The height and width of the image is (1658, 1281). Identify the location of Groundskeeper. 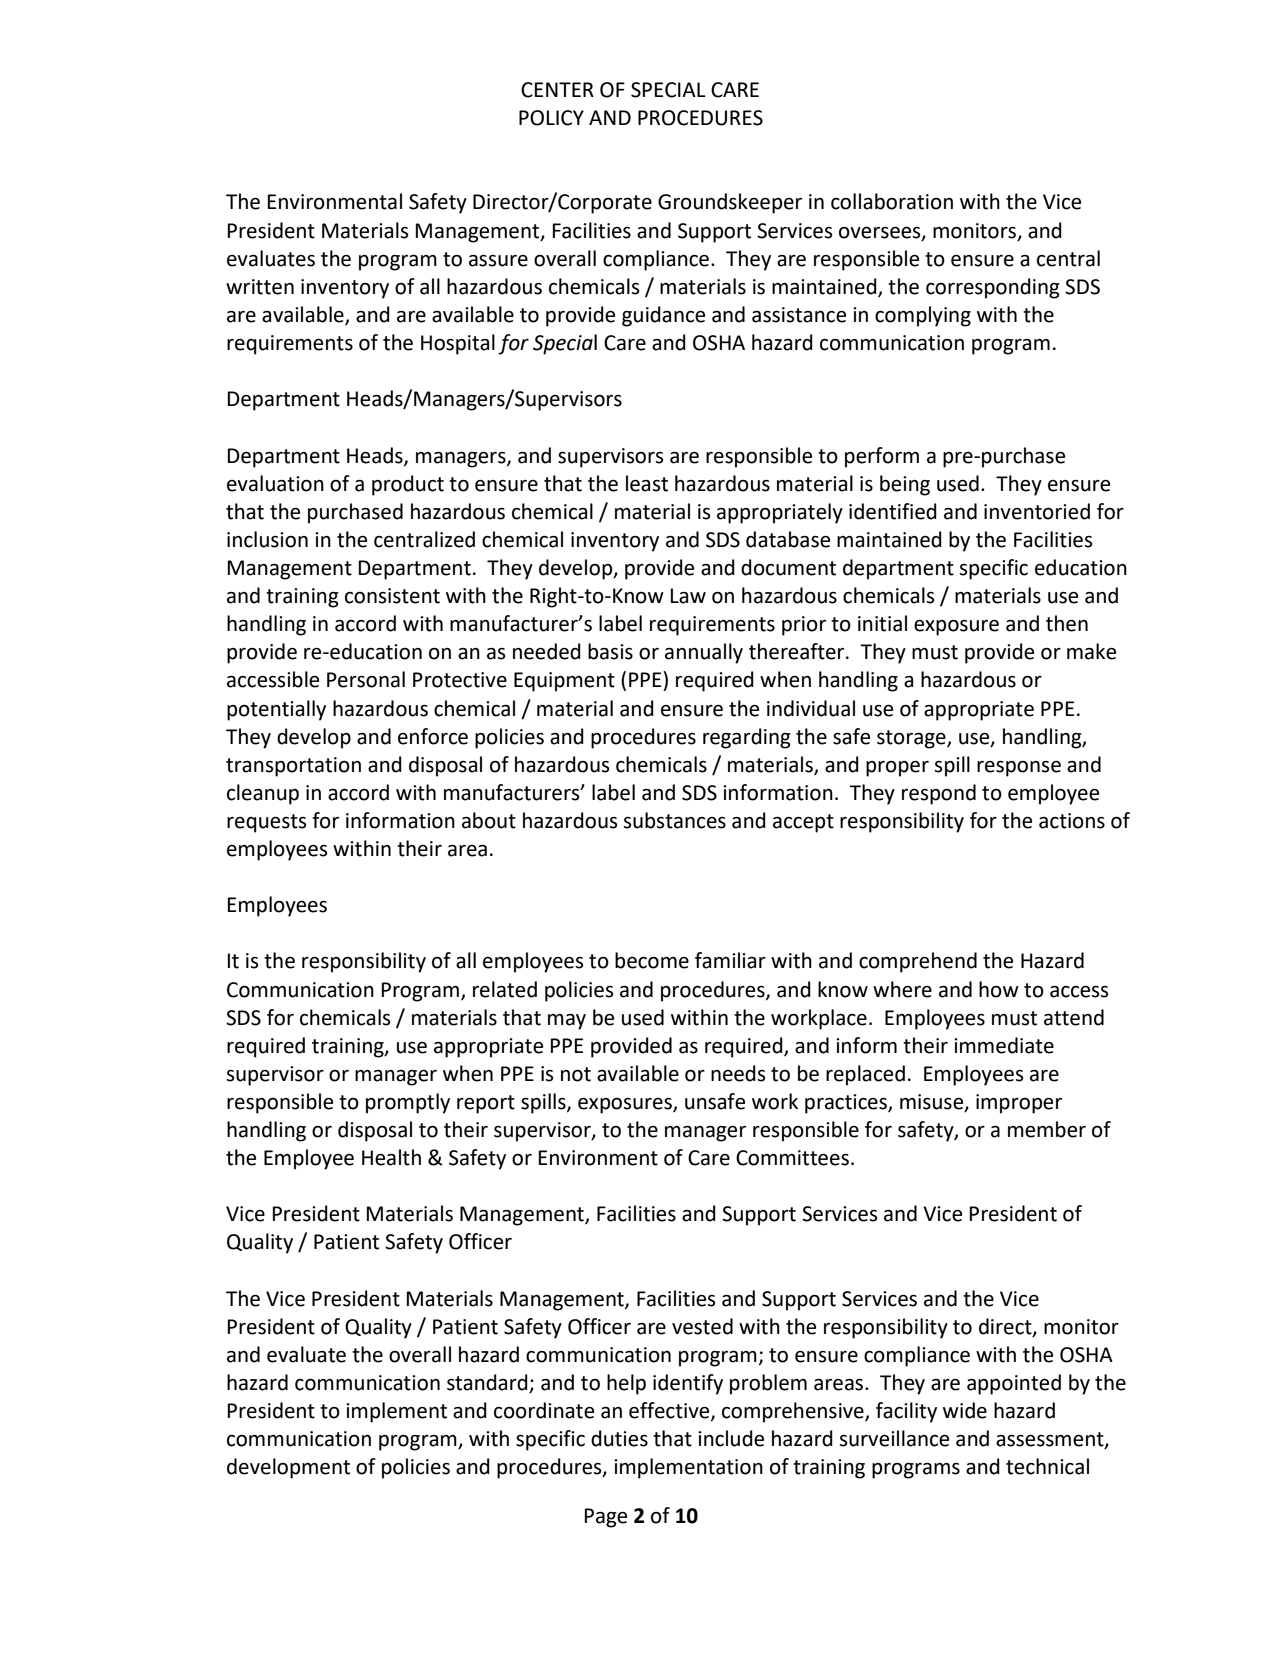
(730, 203).
